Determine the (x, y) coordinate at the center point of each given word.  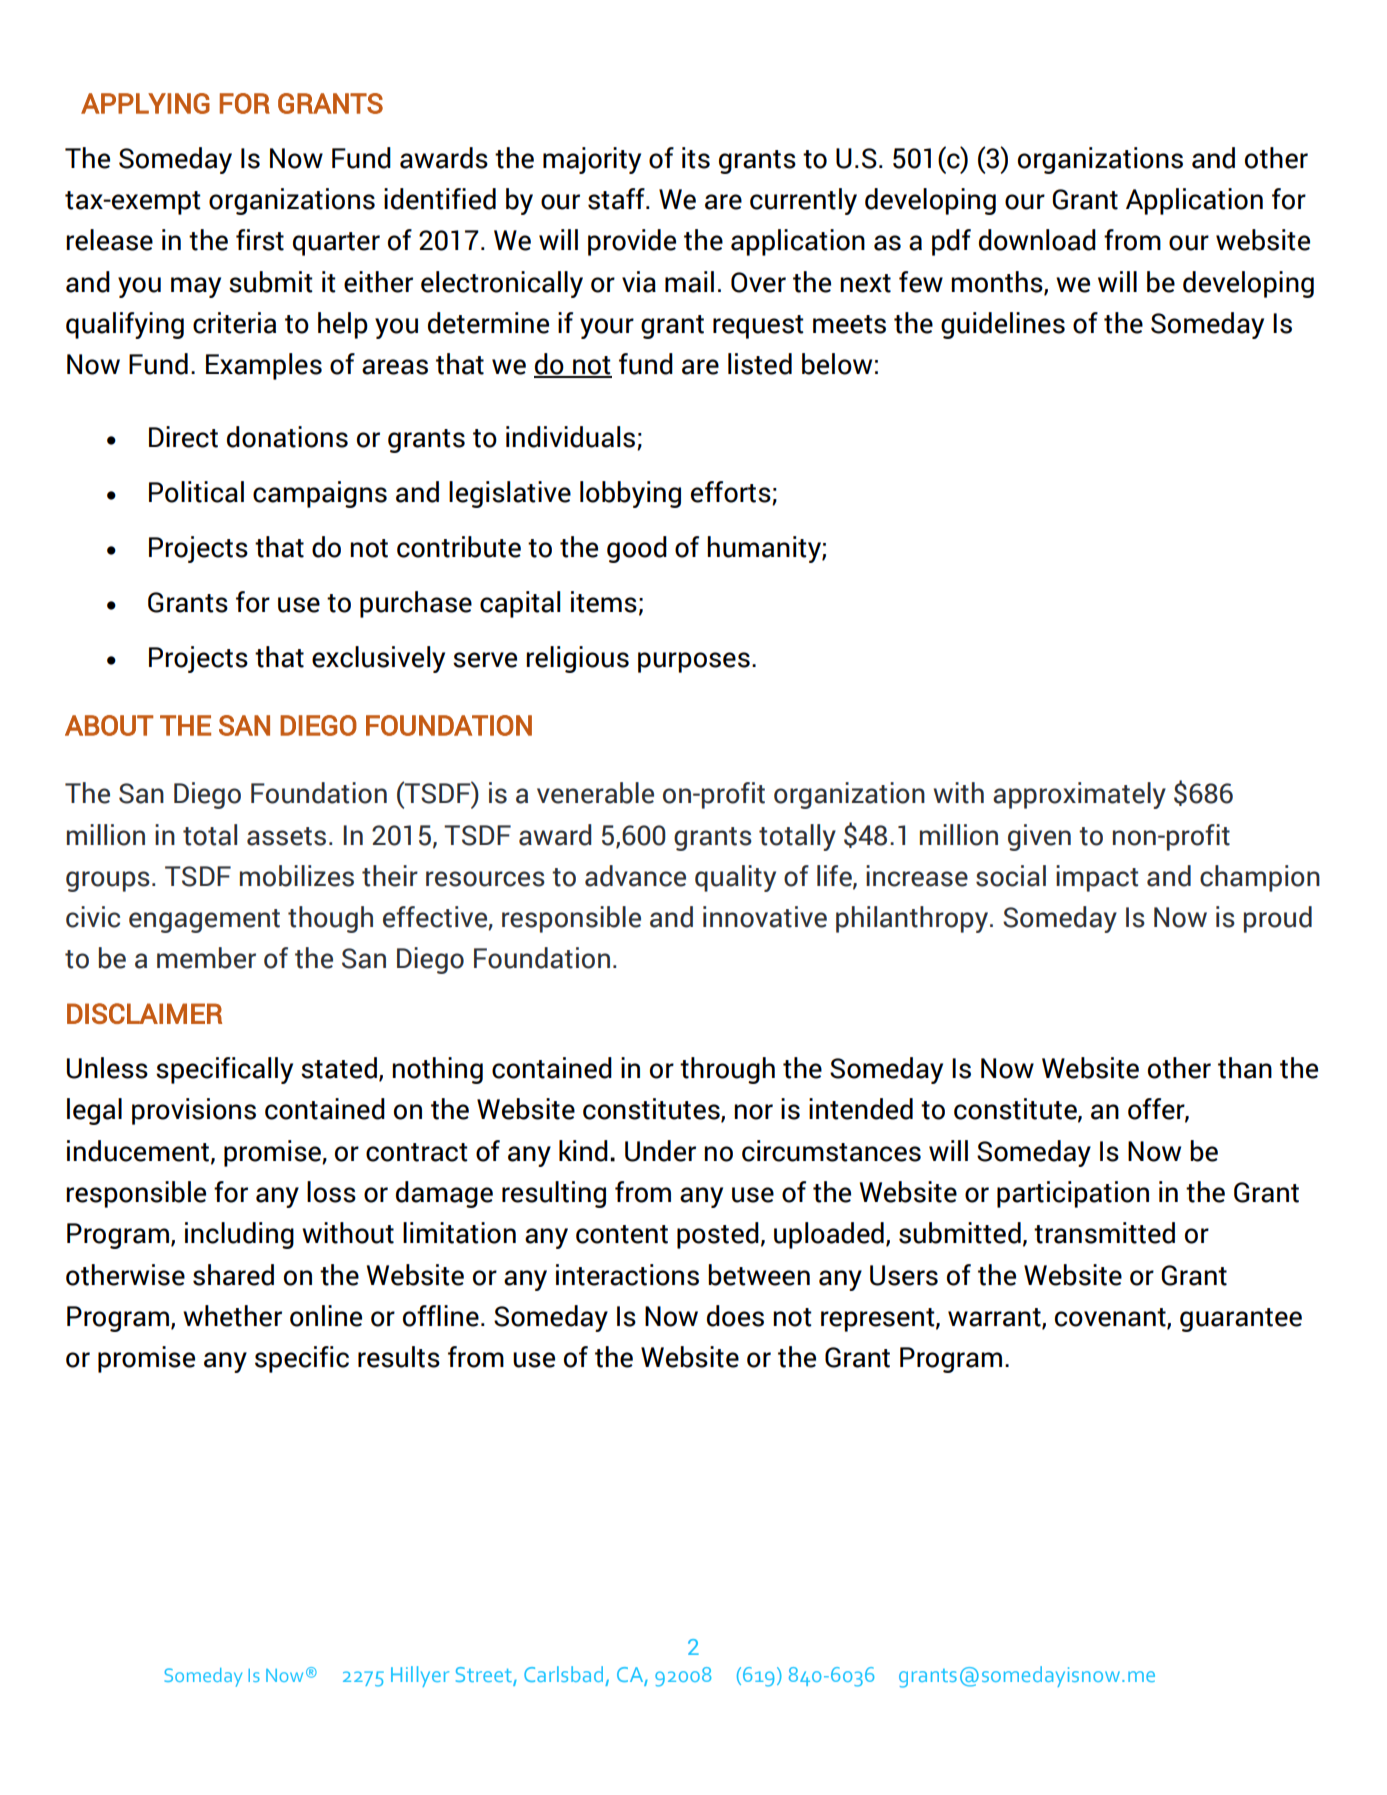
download (1037, 240)
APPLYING (145, 103)
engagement (204, 921)
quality (735, 878)
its (696, 158)
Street (485, 1676)
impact (1097, 878)
